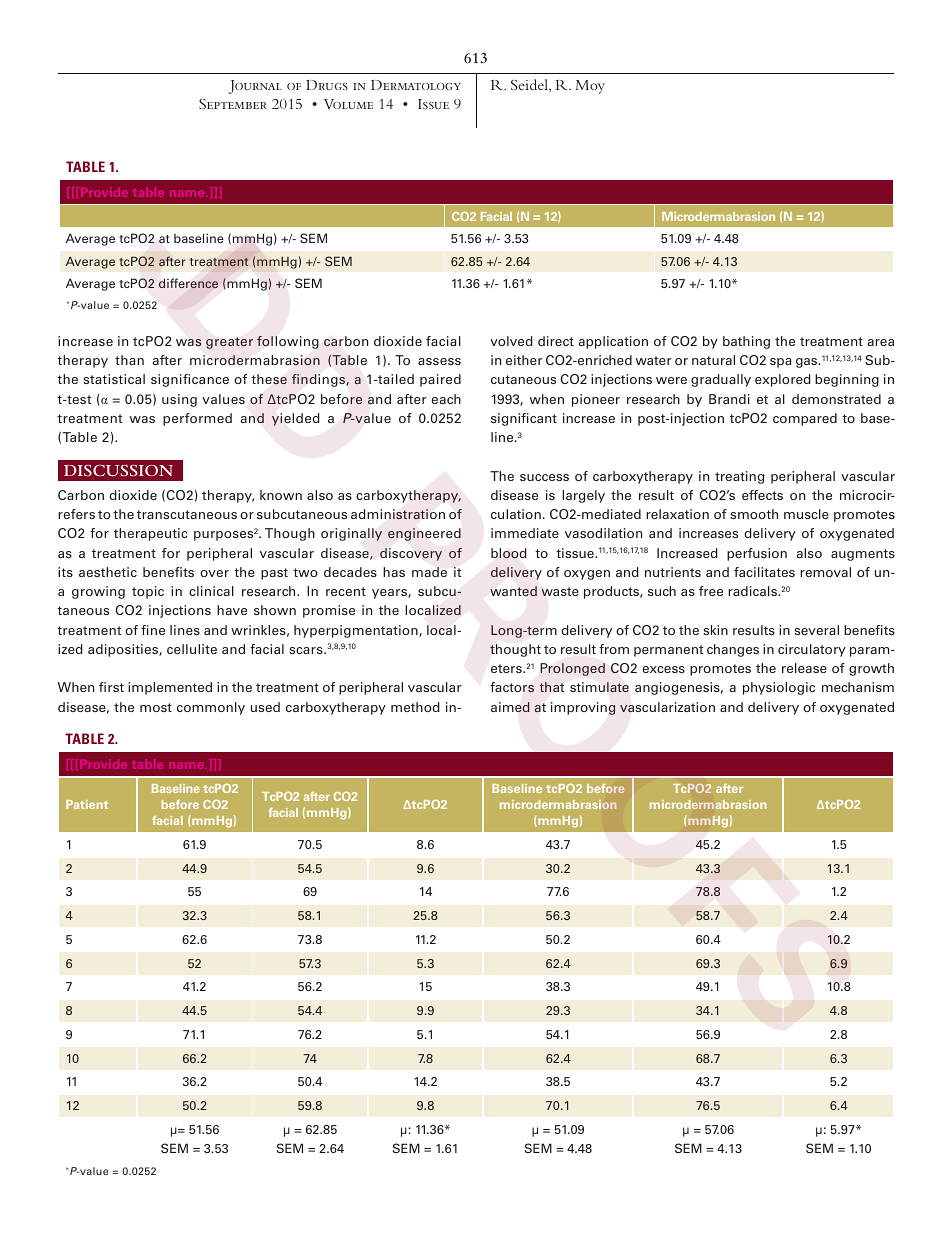  What do you see at coordinates (757, 554) in the screenshot?
I see `perfusion` at bounding box center [757, 554].
